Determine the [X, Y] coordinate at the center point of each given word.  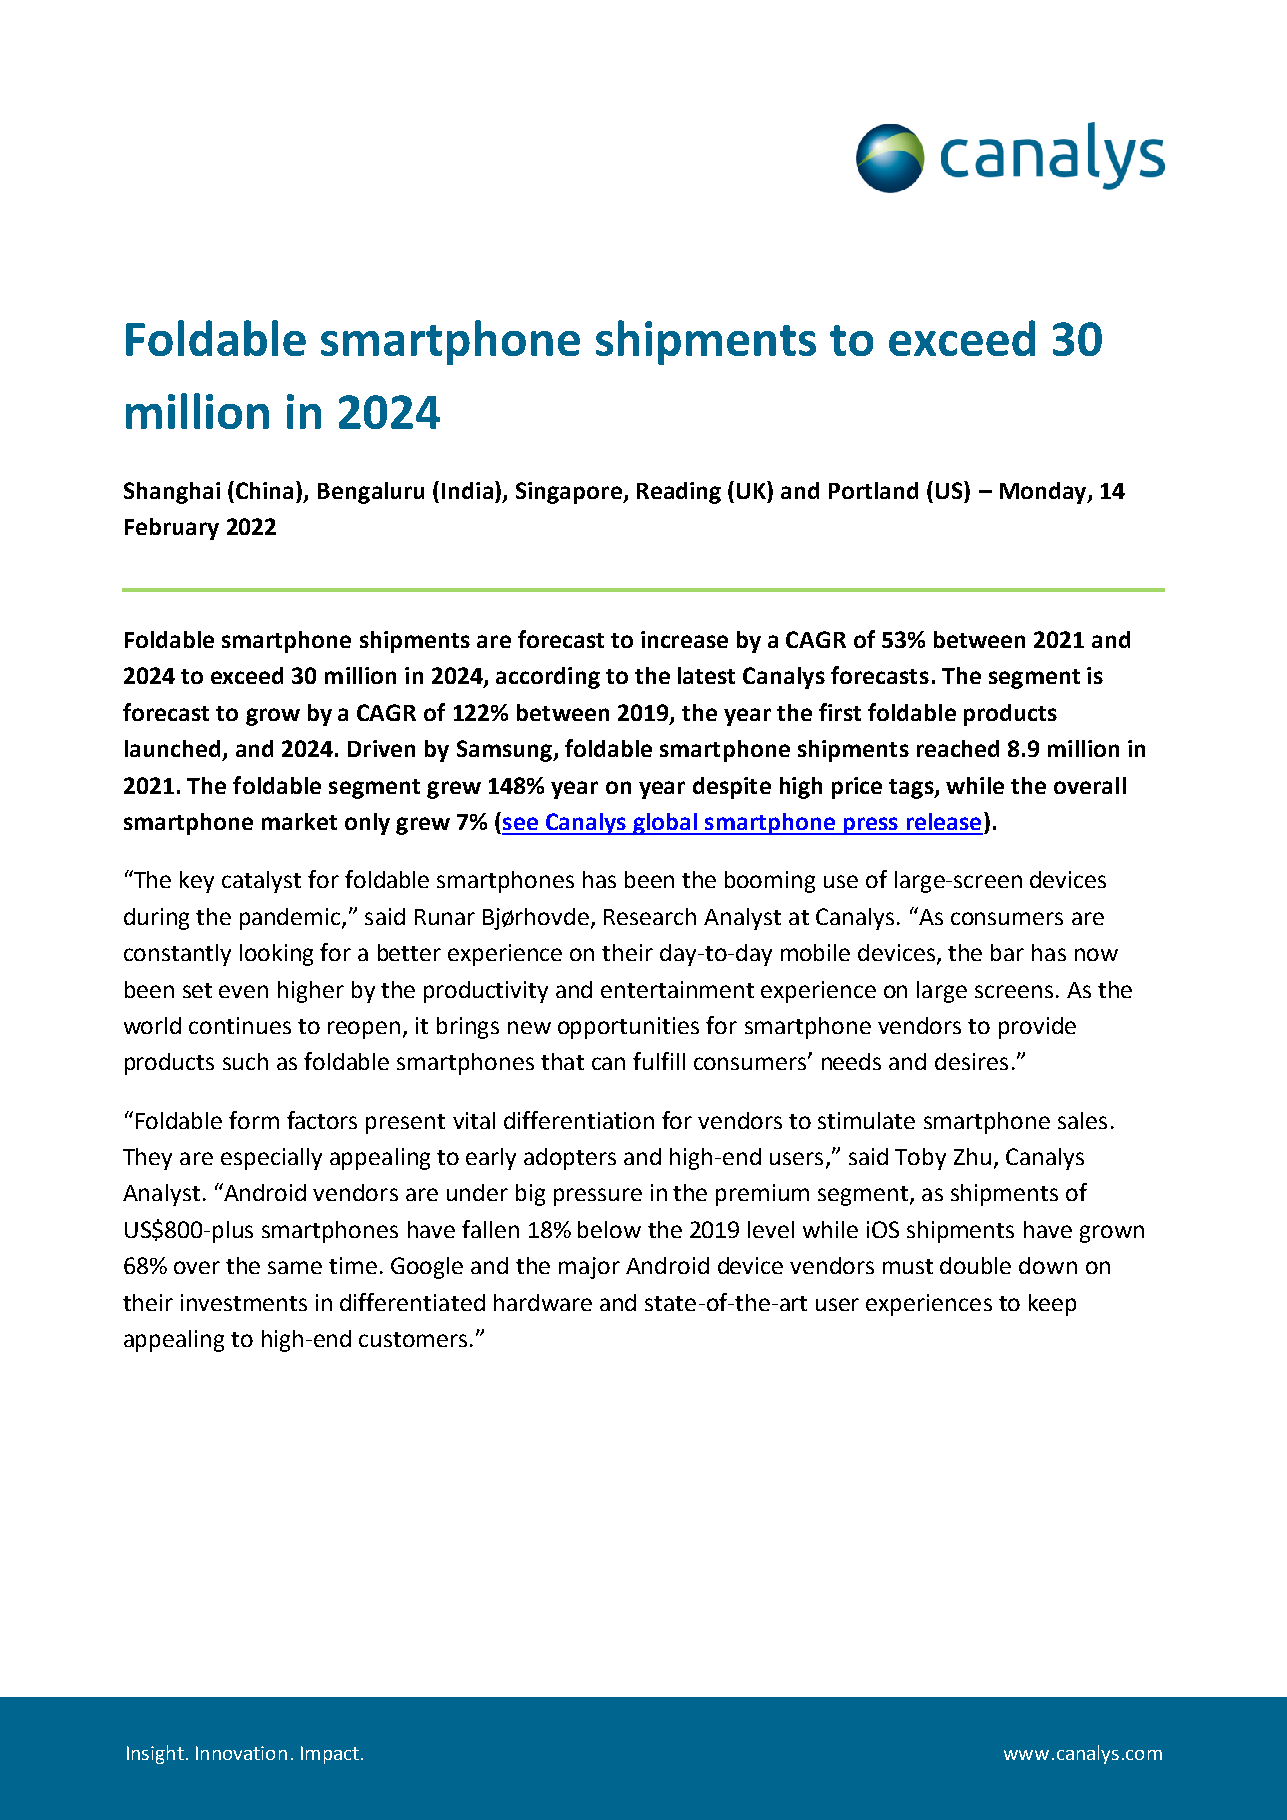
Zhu [972, 1156]
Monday [1044, 493]
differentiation [579, 1120]
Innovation [241, 1753]
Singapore [570, 493]
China [266, 490]
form [254, 1120]
